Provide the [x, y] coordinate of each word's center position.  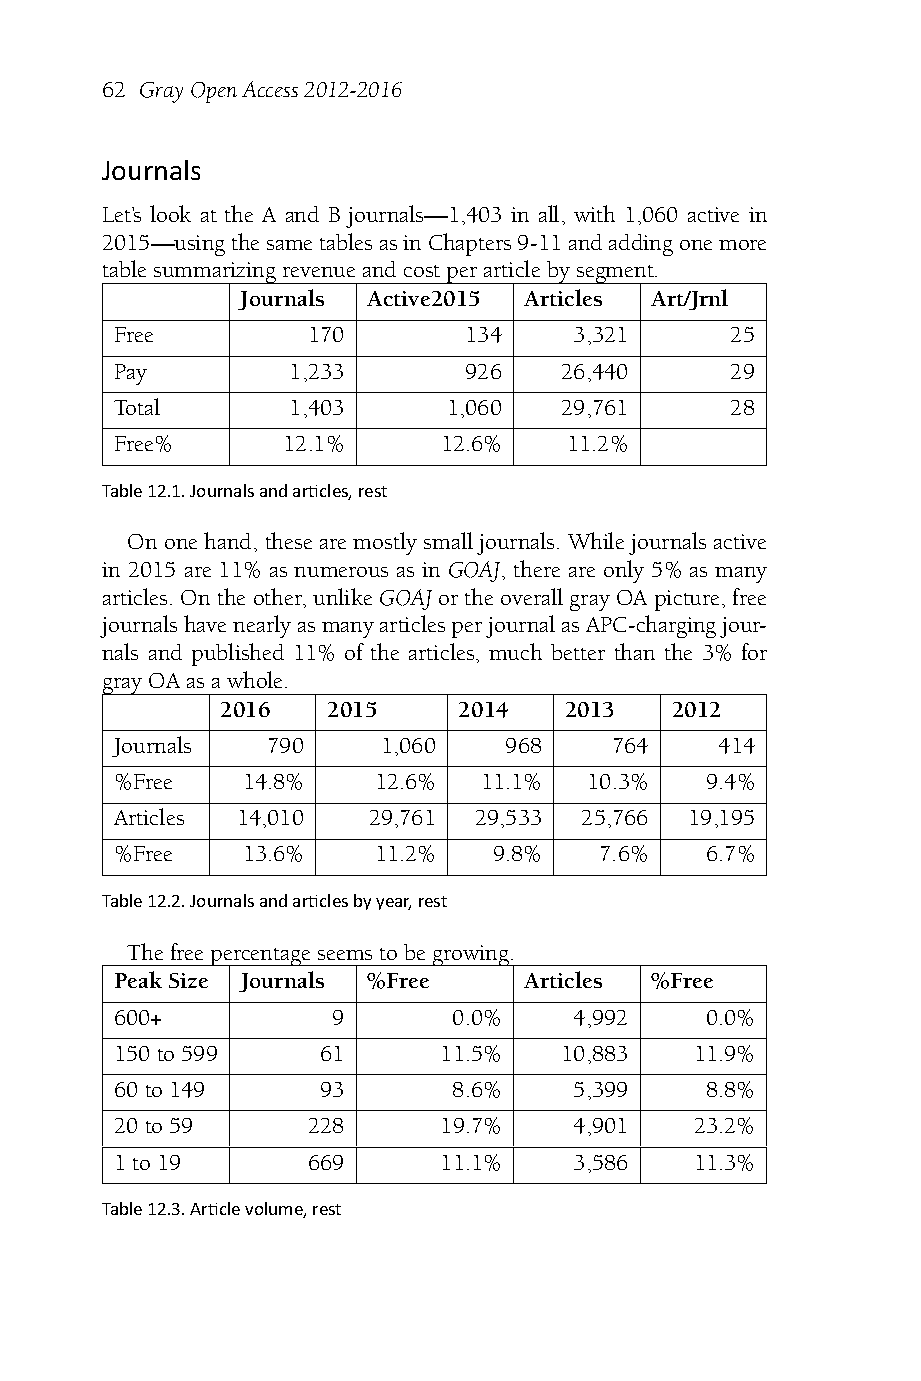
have [205, 623]
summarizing [215, 274]
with [594, 213]
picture [687, 600]
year [393, 904]
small [448, 540]
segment [615, 275]
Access [270, 89]
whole [256, 679]
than [635, 651]
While [596, 540]
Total [137, 406]
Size [188, 980]
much [515, 651]
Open [214, 92]
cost [422, 271]
